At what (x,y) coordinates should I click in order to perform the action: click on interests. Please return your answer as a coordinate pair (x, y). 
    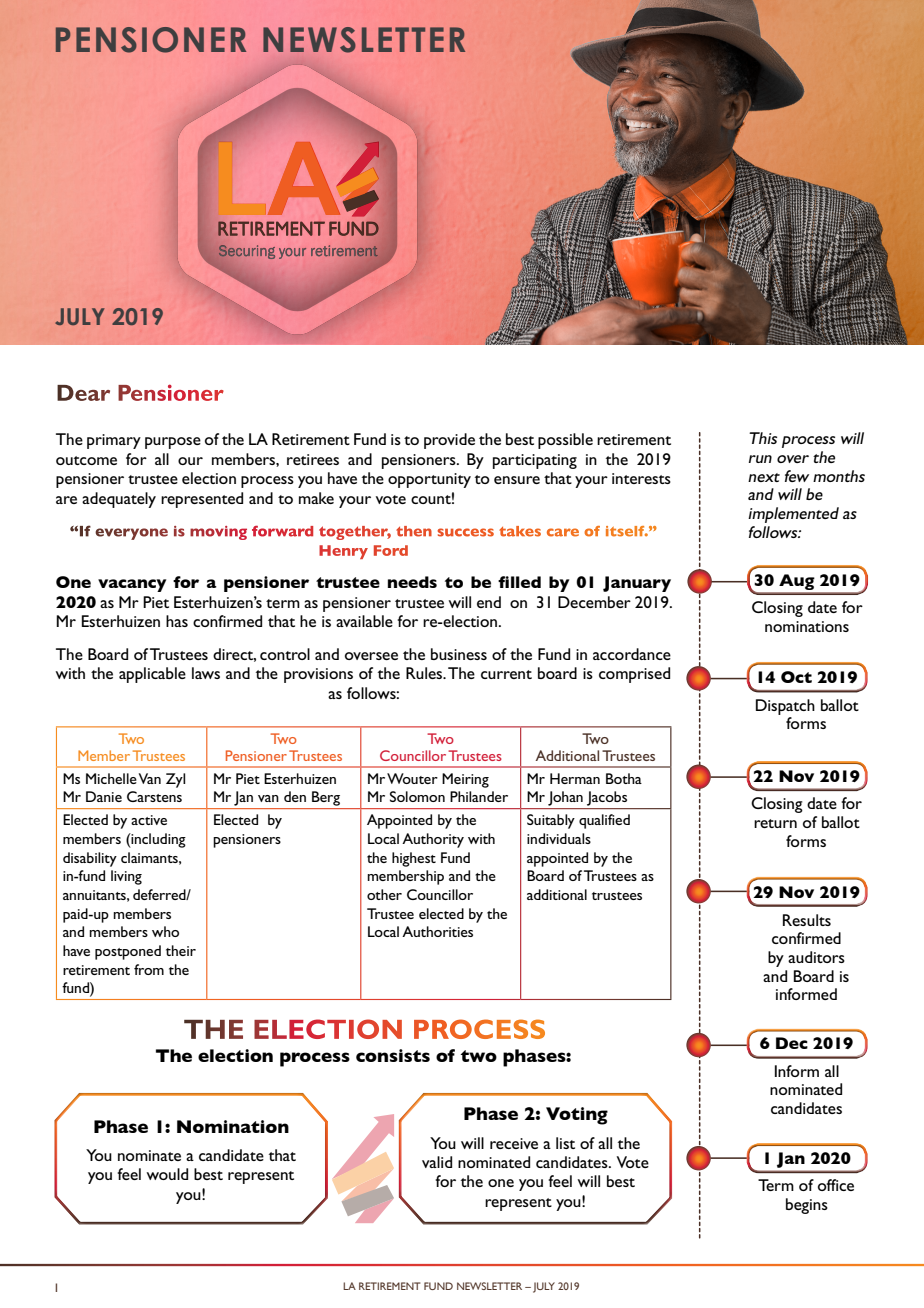
    Looking at the image, I should click on (641, 478).
